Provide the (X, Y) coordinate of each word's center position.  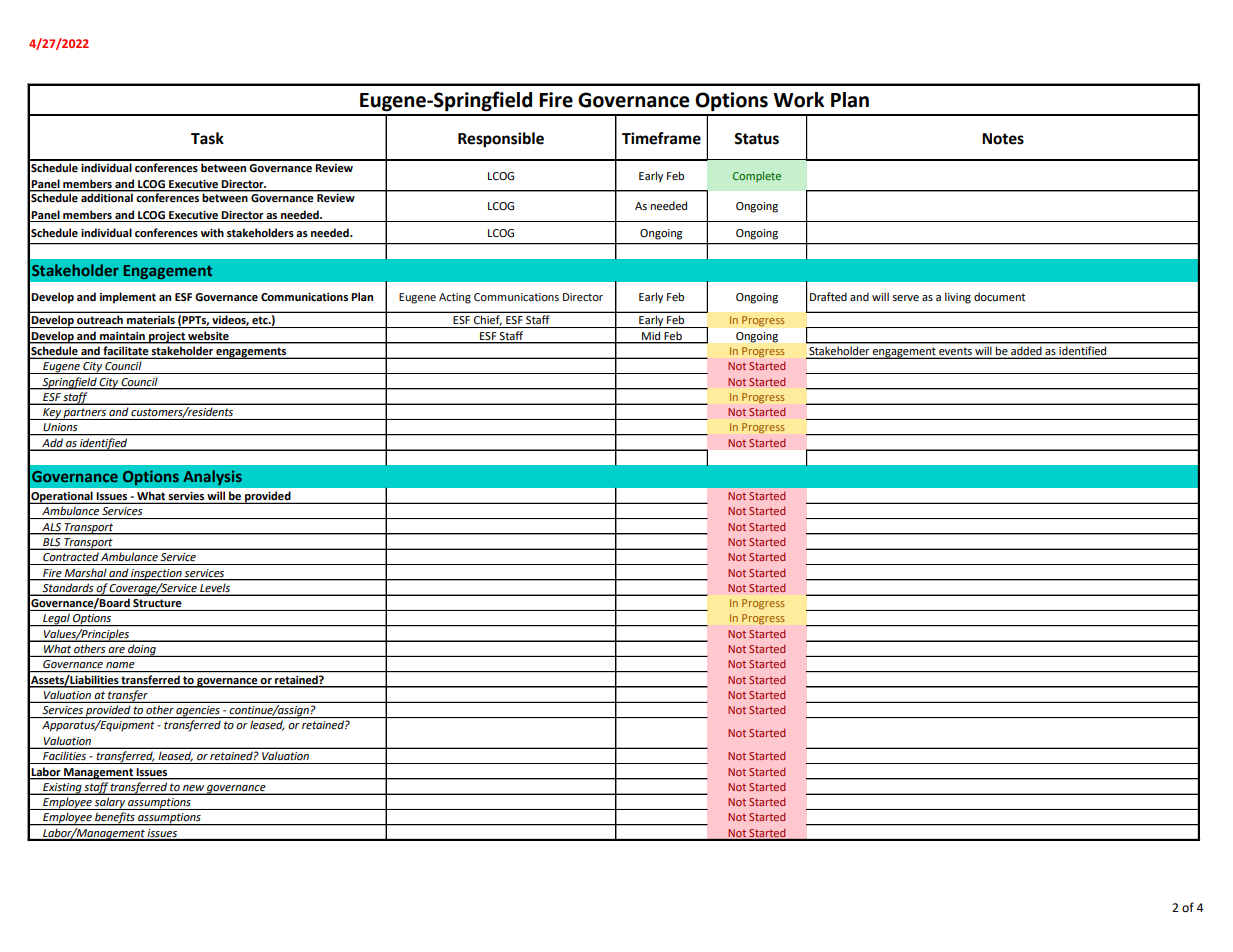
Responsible (501, 140)
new (193, 788)
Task (207, 138)
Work (798, 100)
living (958, 298)
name (120, 665)
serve (905, 298)
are (116, 650)
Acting (455, 298)
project (167, 338)
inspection (156, 575)
